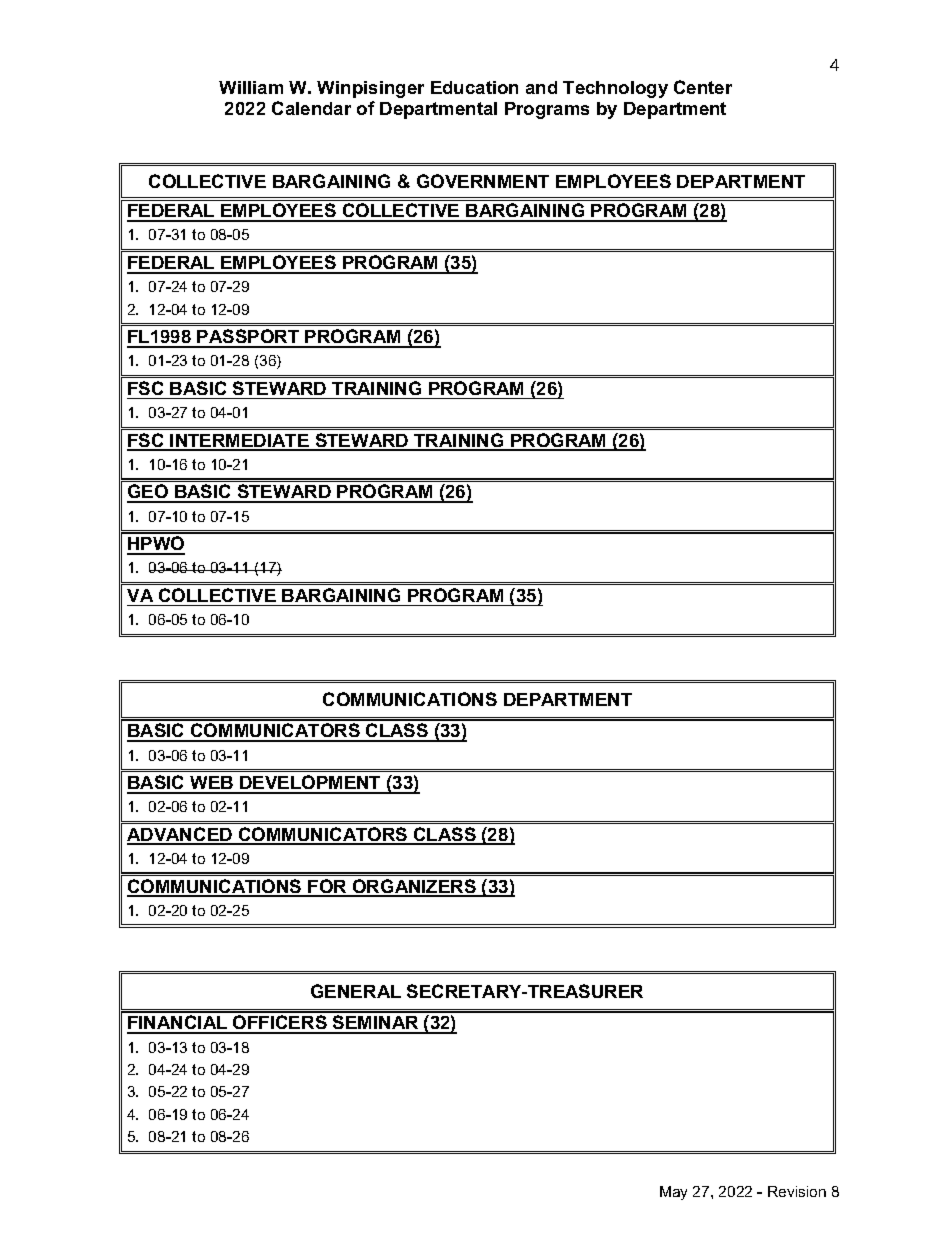  What do you see at coordinates (615, 89) in the screenshot?
I see `Technology` at bounding box center [615, 89].
